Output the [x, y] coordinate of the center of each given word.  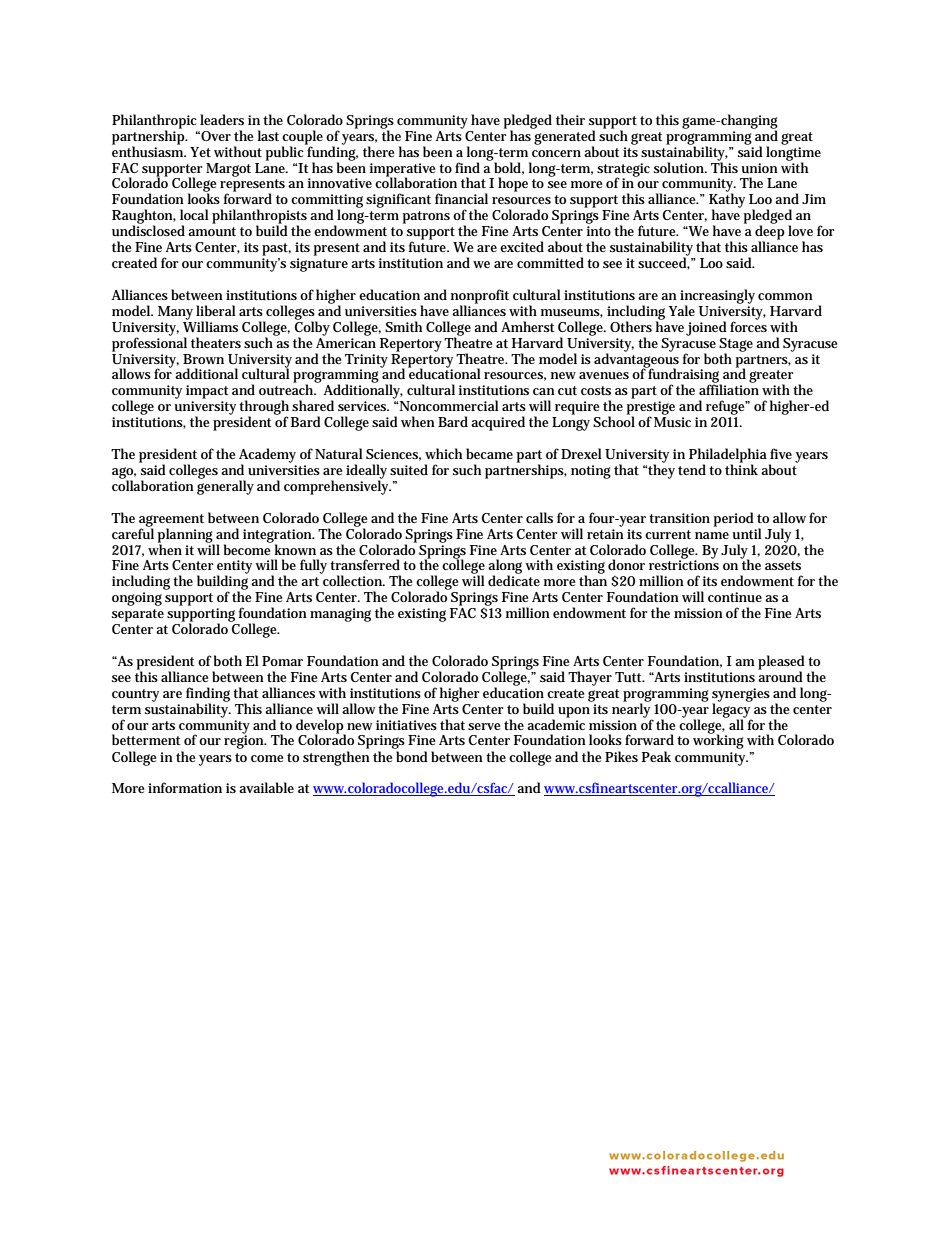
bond [412, 756]
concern [556, 153]
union [759, 168]
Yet [200, 152]
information [185, 787]
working [718, 741]
